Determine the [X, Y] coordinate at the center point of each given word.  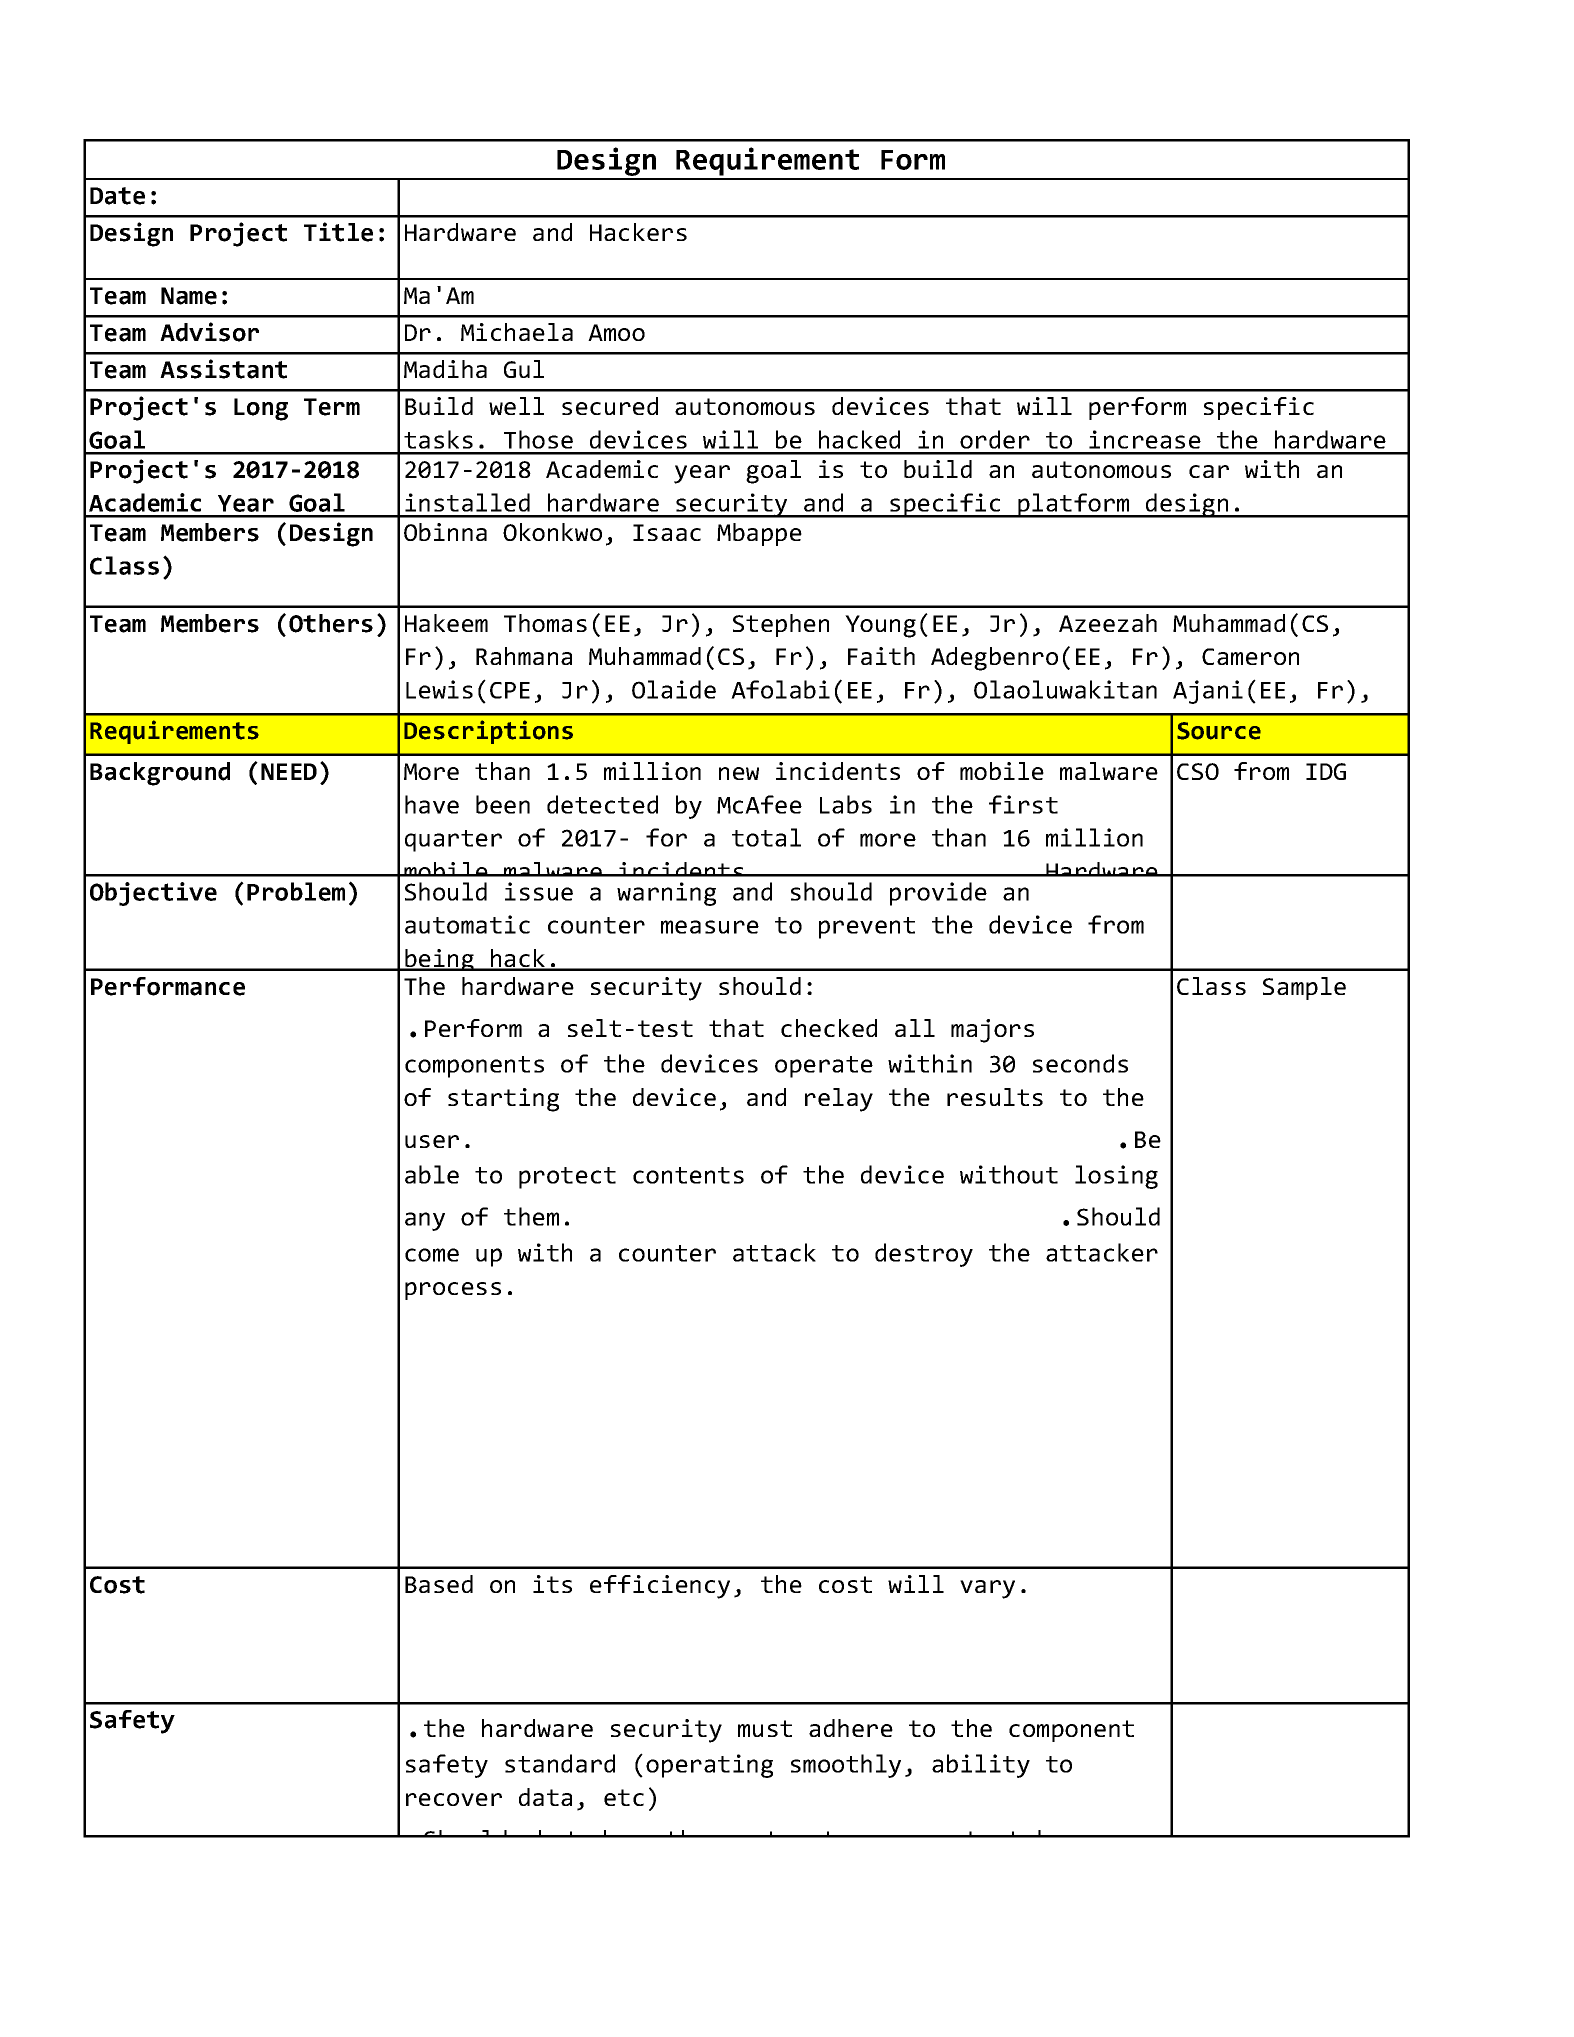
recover [454, 1799]
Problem [296, 891]
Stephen [781, 625]
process [453, 1291]
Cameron [1250, 656]
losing [1116, 1177]
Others [331, 623]
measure [710, 927]
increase [1145, 439]
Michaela [517, 332]
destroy [924, 1255]
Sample [1304, 988]
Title [338, 232]
